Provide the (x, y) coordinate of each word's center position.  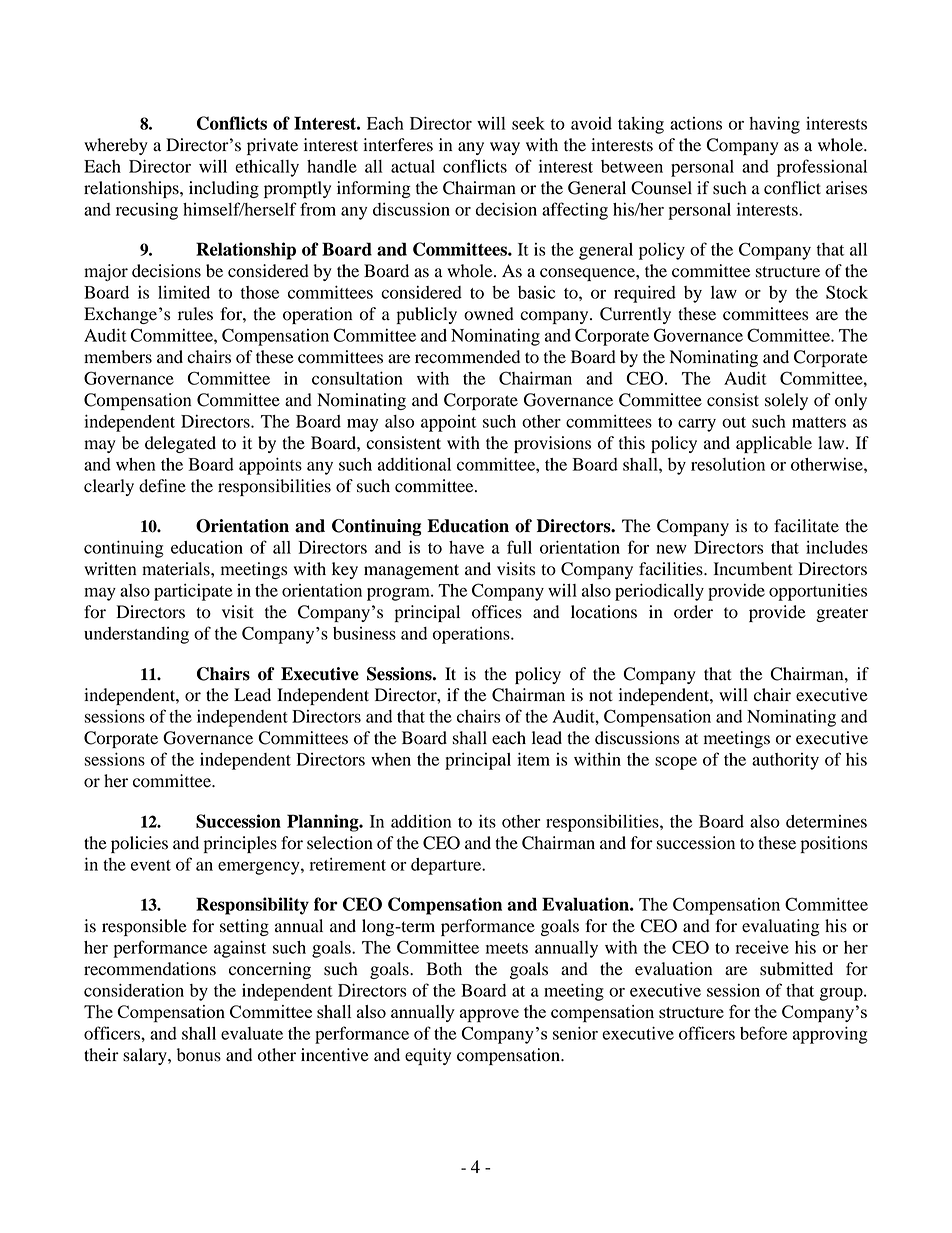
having (774, 125)
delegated (180, 444)
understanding (136, 635)
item (533, 759)
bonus (199, 1055)
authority (785, 761)
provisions (552, 444)
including (224, 189)
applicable (774, 444)
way (505, 148)
